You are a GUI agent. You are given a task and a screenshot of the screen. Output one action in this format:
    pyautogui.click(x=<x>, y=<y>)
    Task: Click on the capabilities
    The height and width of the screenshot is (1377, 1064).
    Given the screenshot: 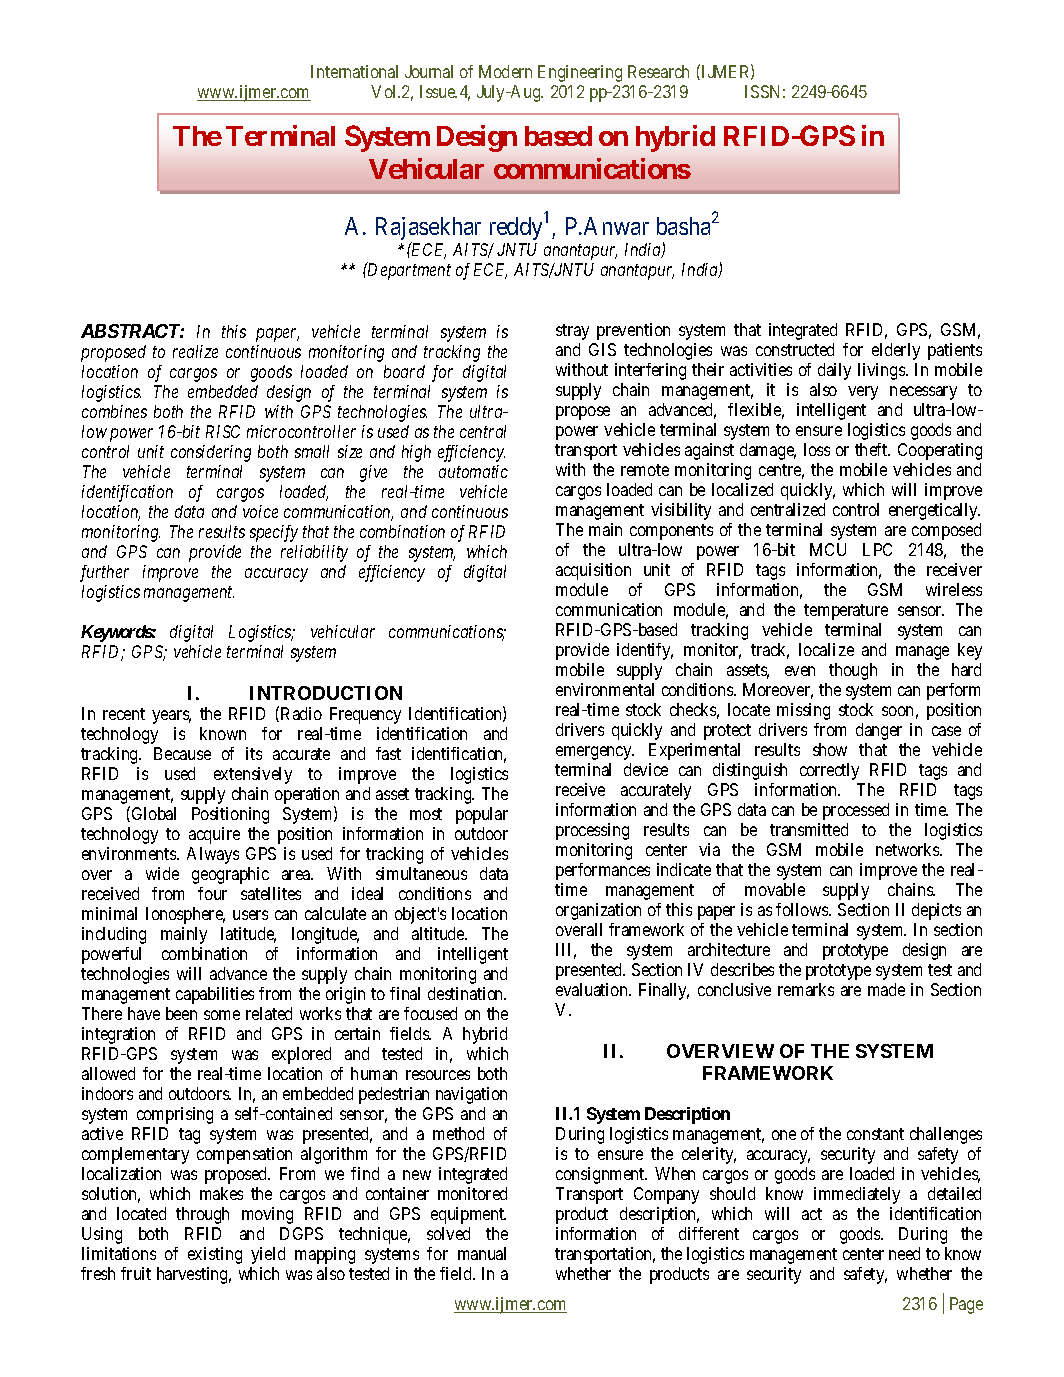 What is the action you would take?
    pyautogui.click(x=215, y=995)
